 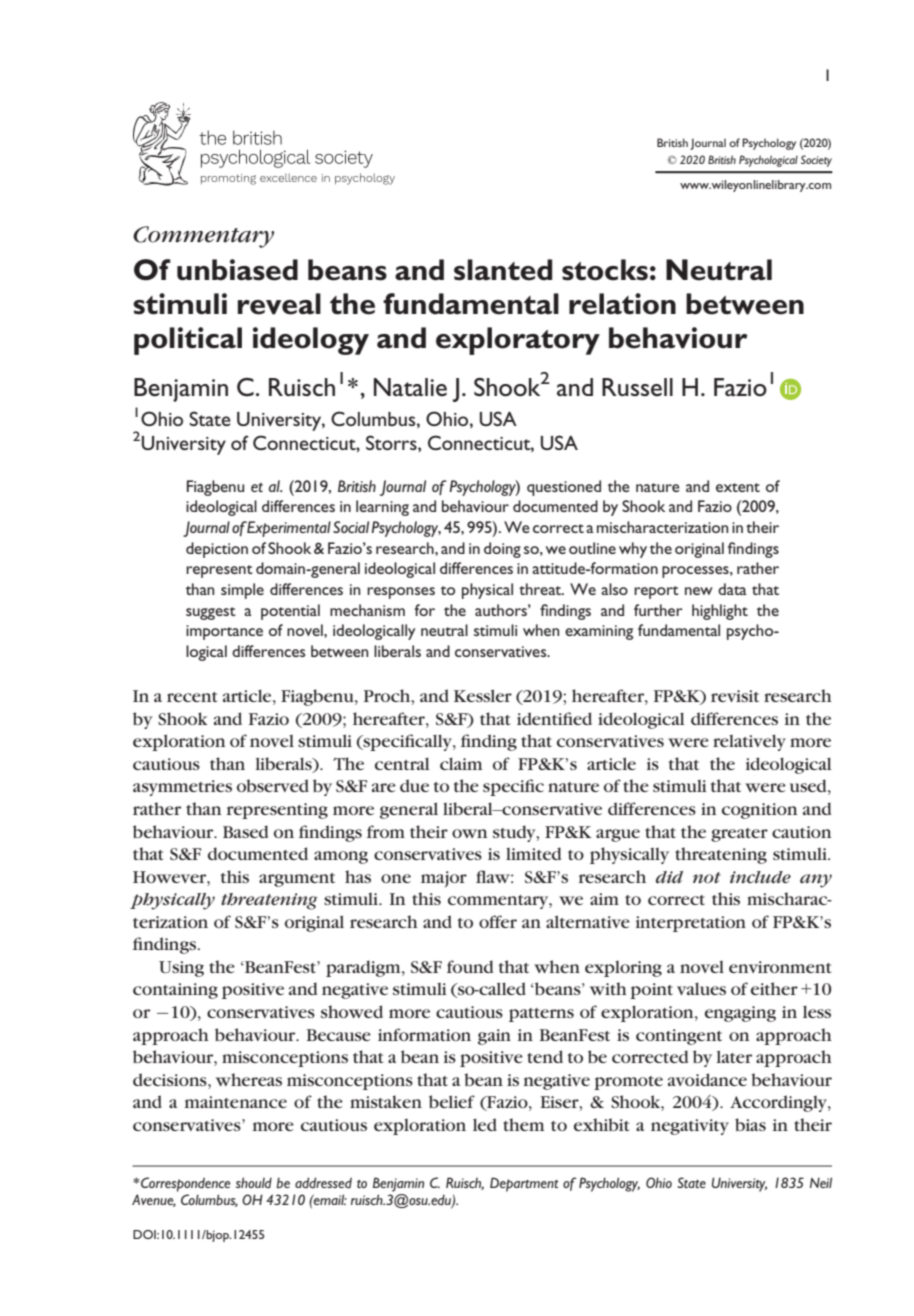 What do you see at coordinates (279, 304) in the document?
I see `reveal` at bounding box center [279, 304].
